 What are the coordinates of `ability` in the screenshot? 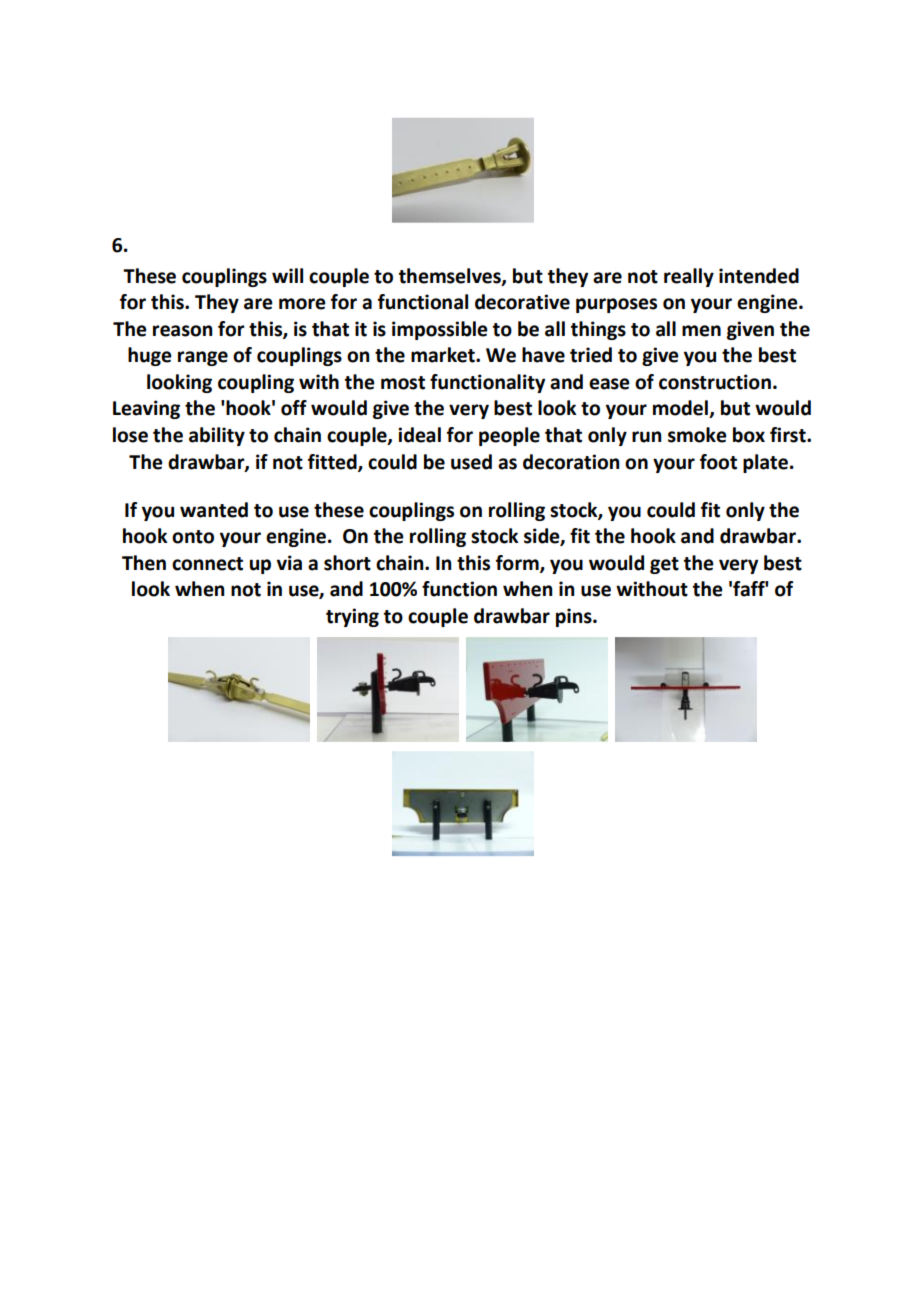 It's located at (217, 436).
